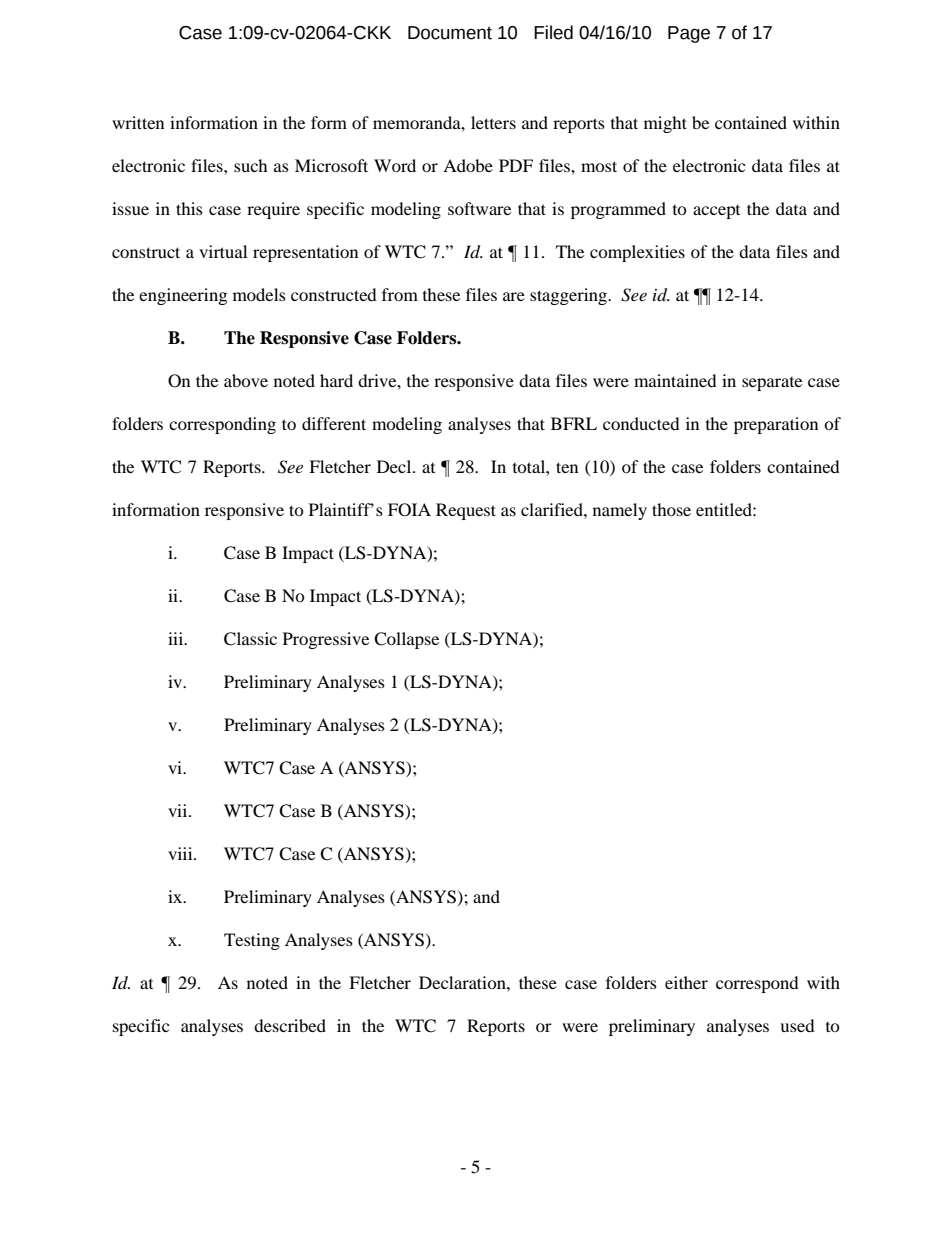  I want to click on Document, so click(450, 33).
